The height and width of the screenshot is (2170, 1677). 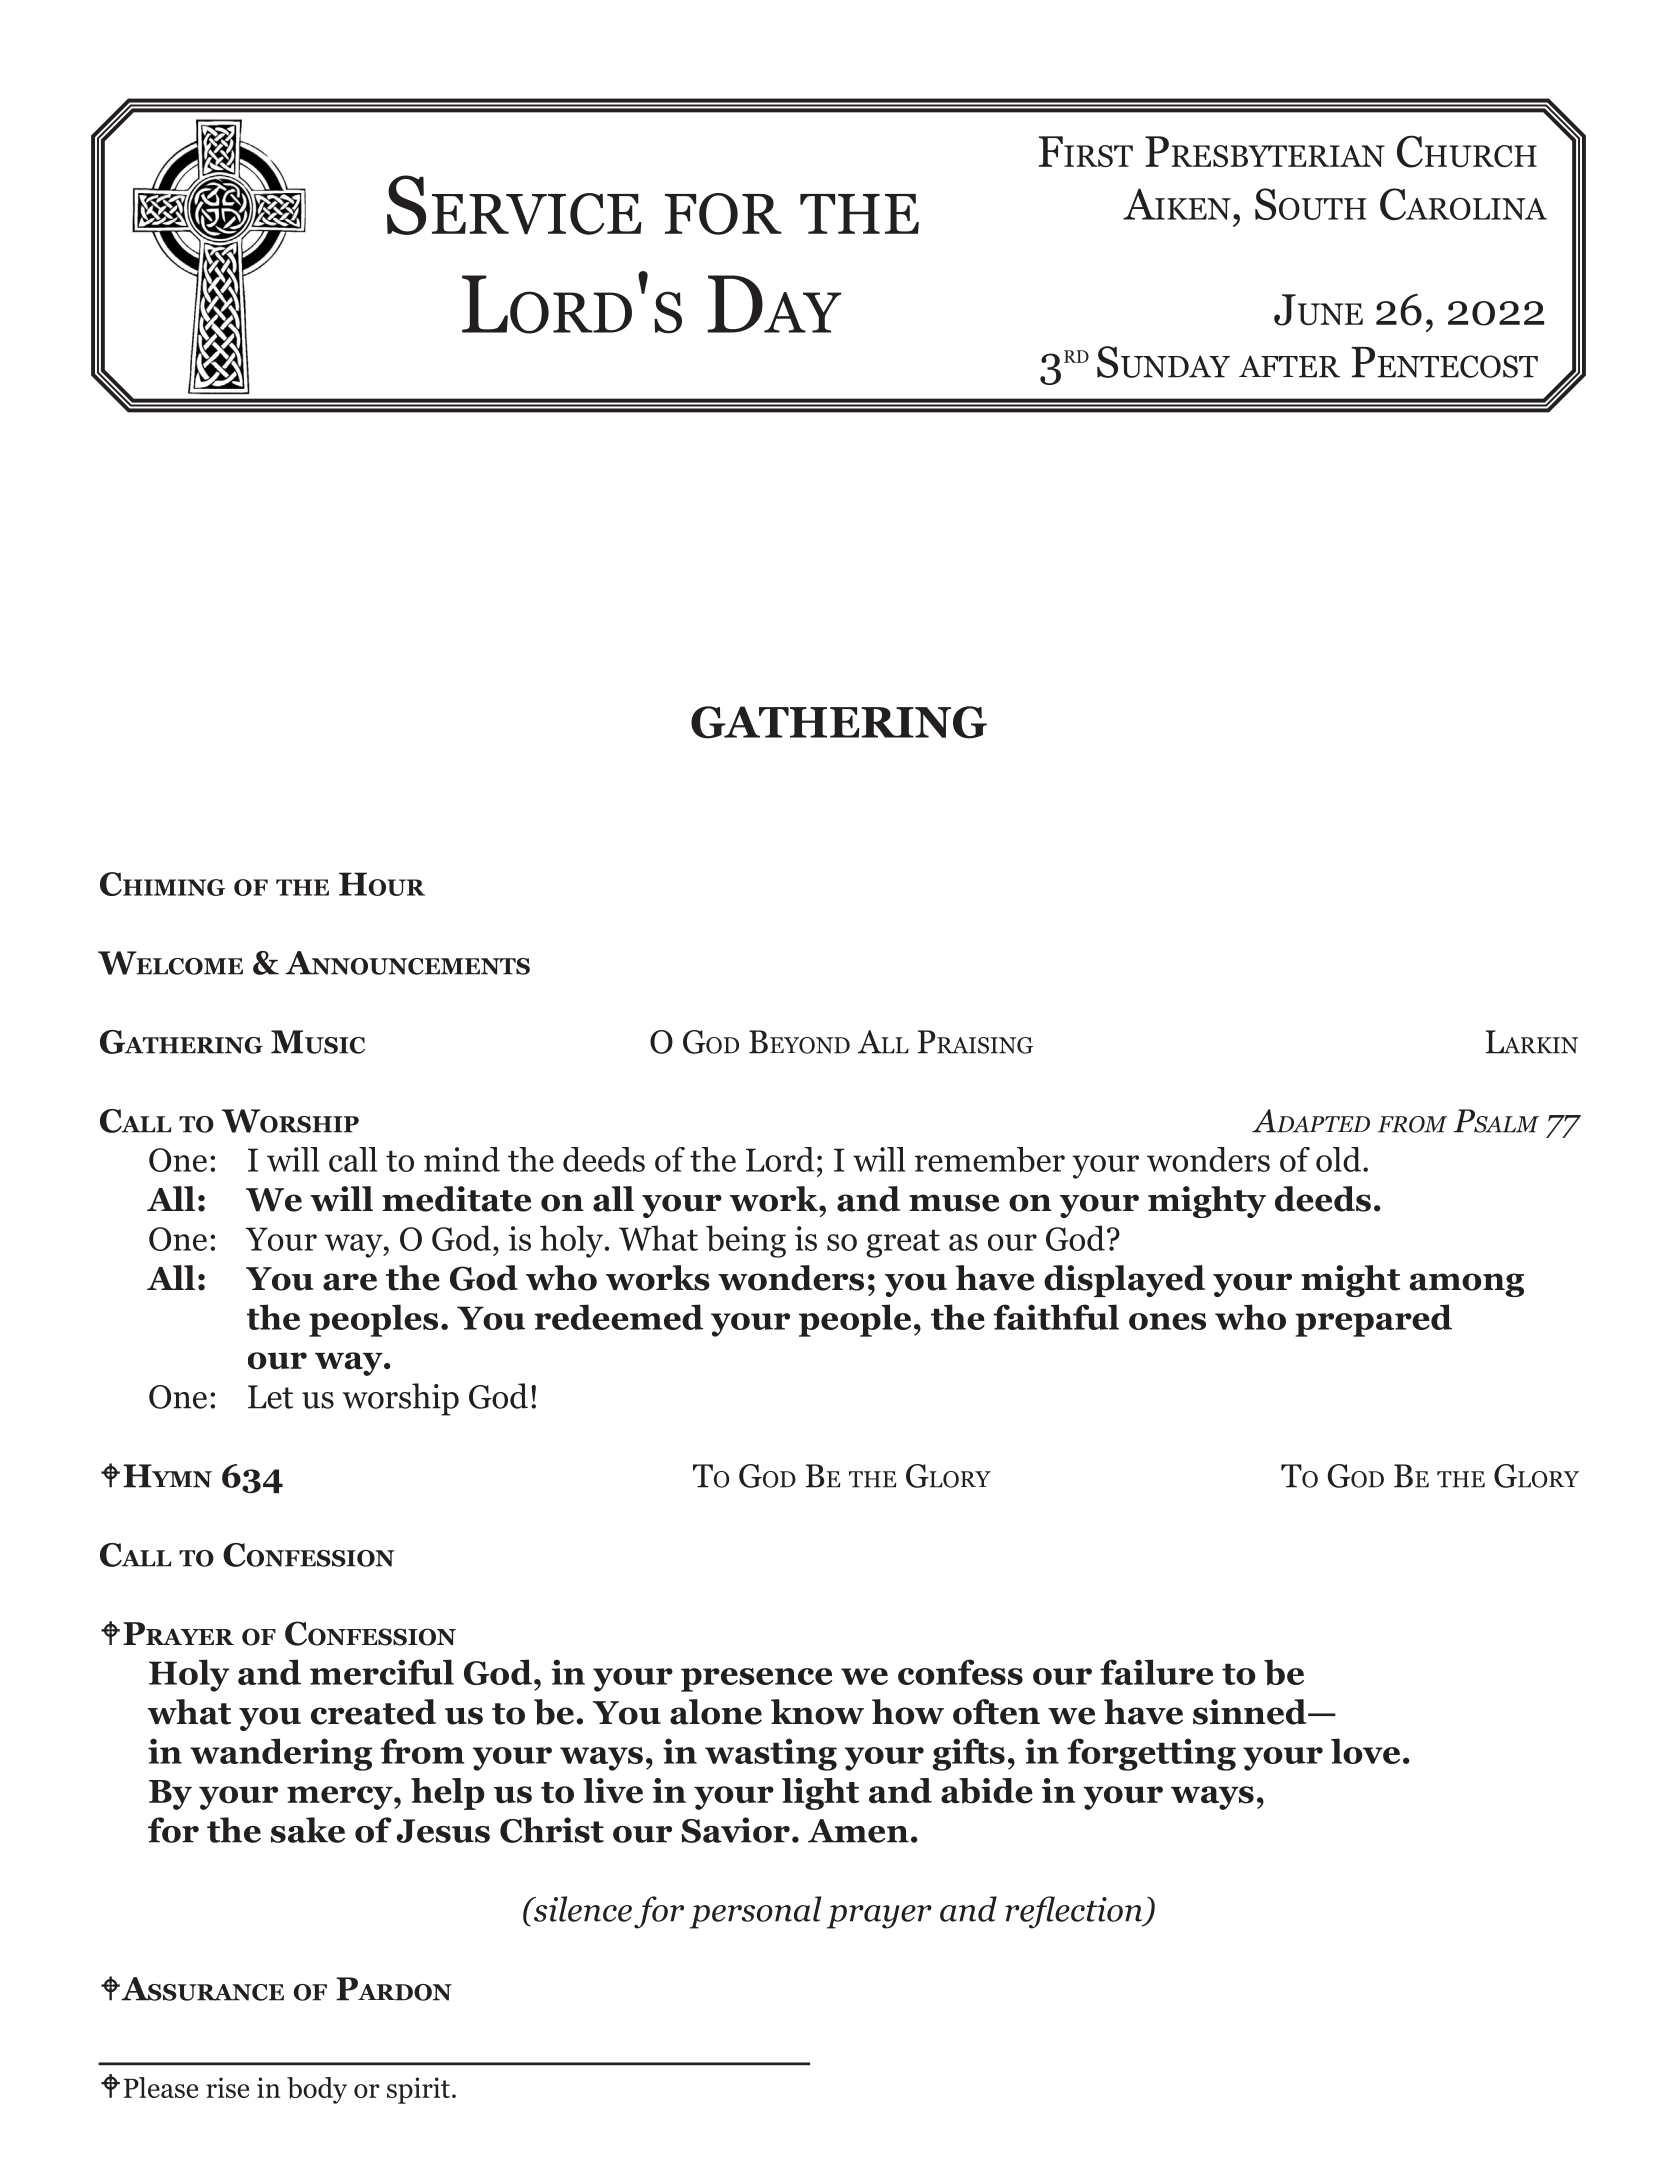 What do you see at coordinates (990, 1160) in the screenshot?
I see `remember` at bounding box center [990, 1160].
